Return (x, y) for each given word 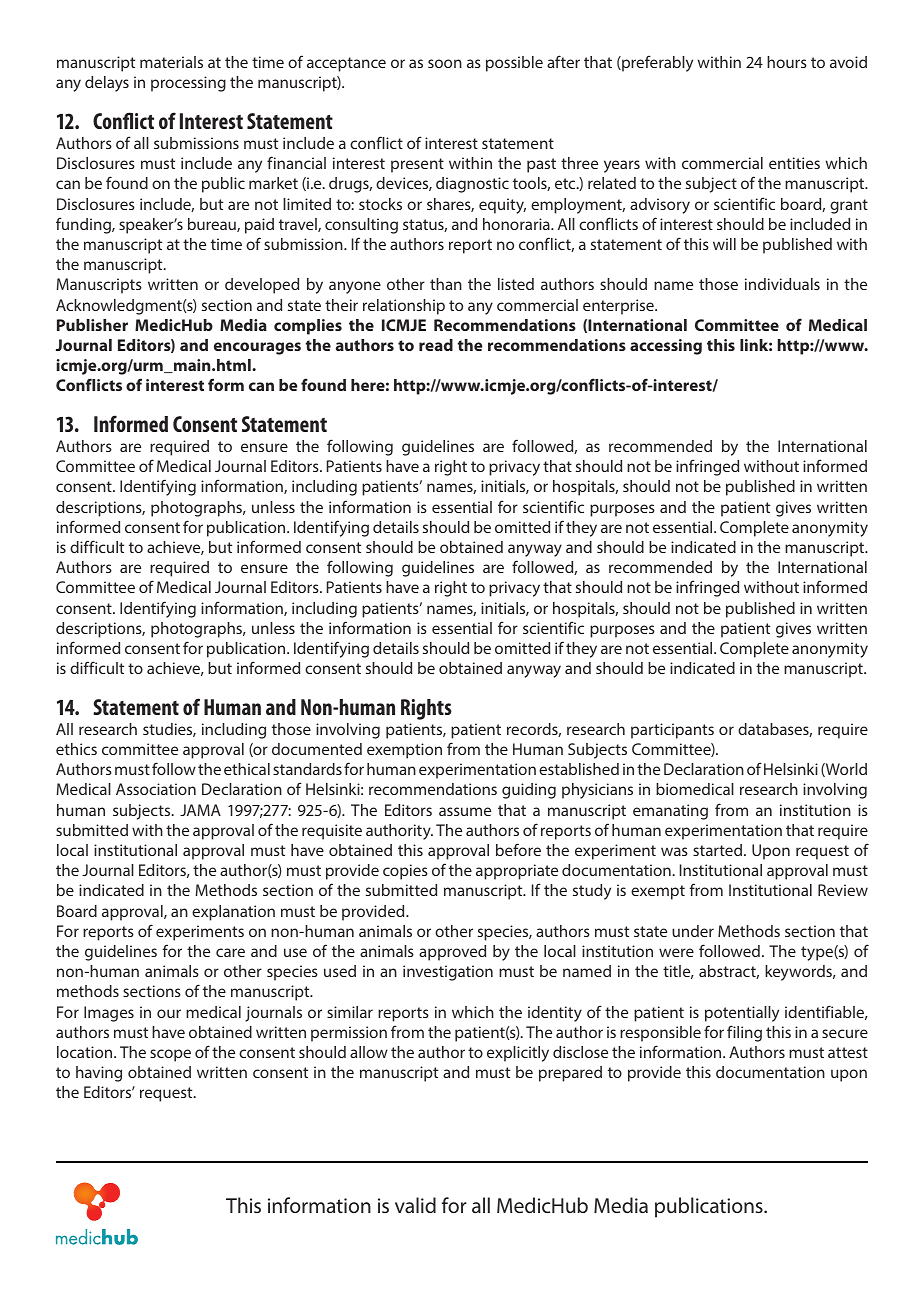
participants (672, 731)
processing (188, 84)
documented (317, 749)
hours (787, 62)
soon (445, 63)
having (99, 1074)
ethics (76, 749)
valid (415, 1205)
